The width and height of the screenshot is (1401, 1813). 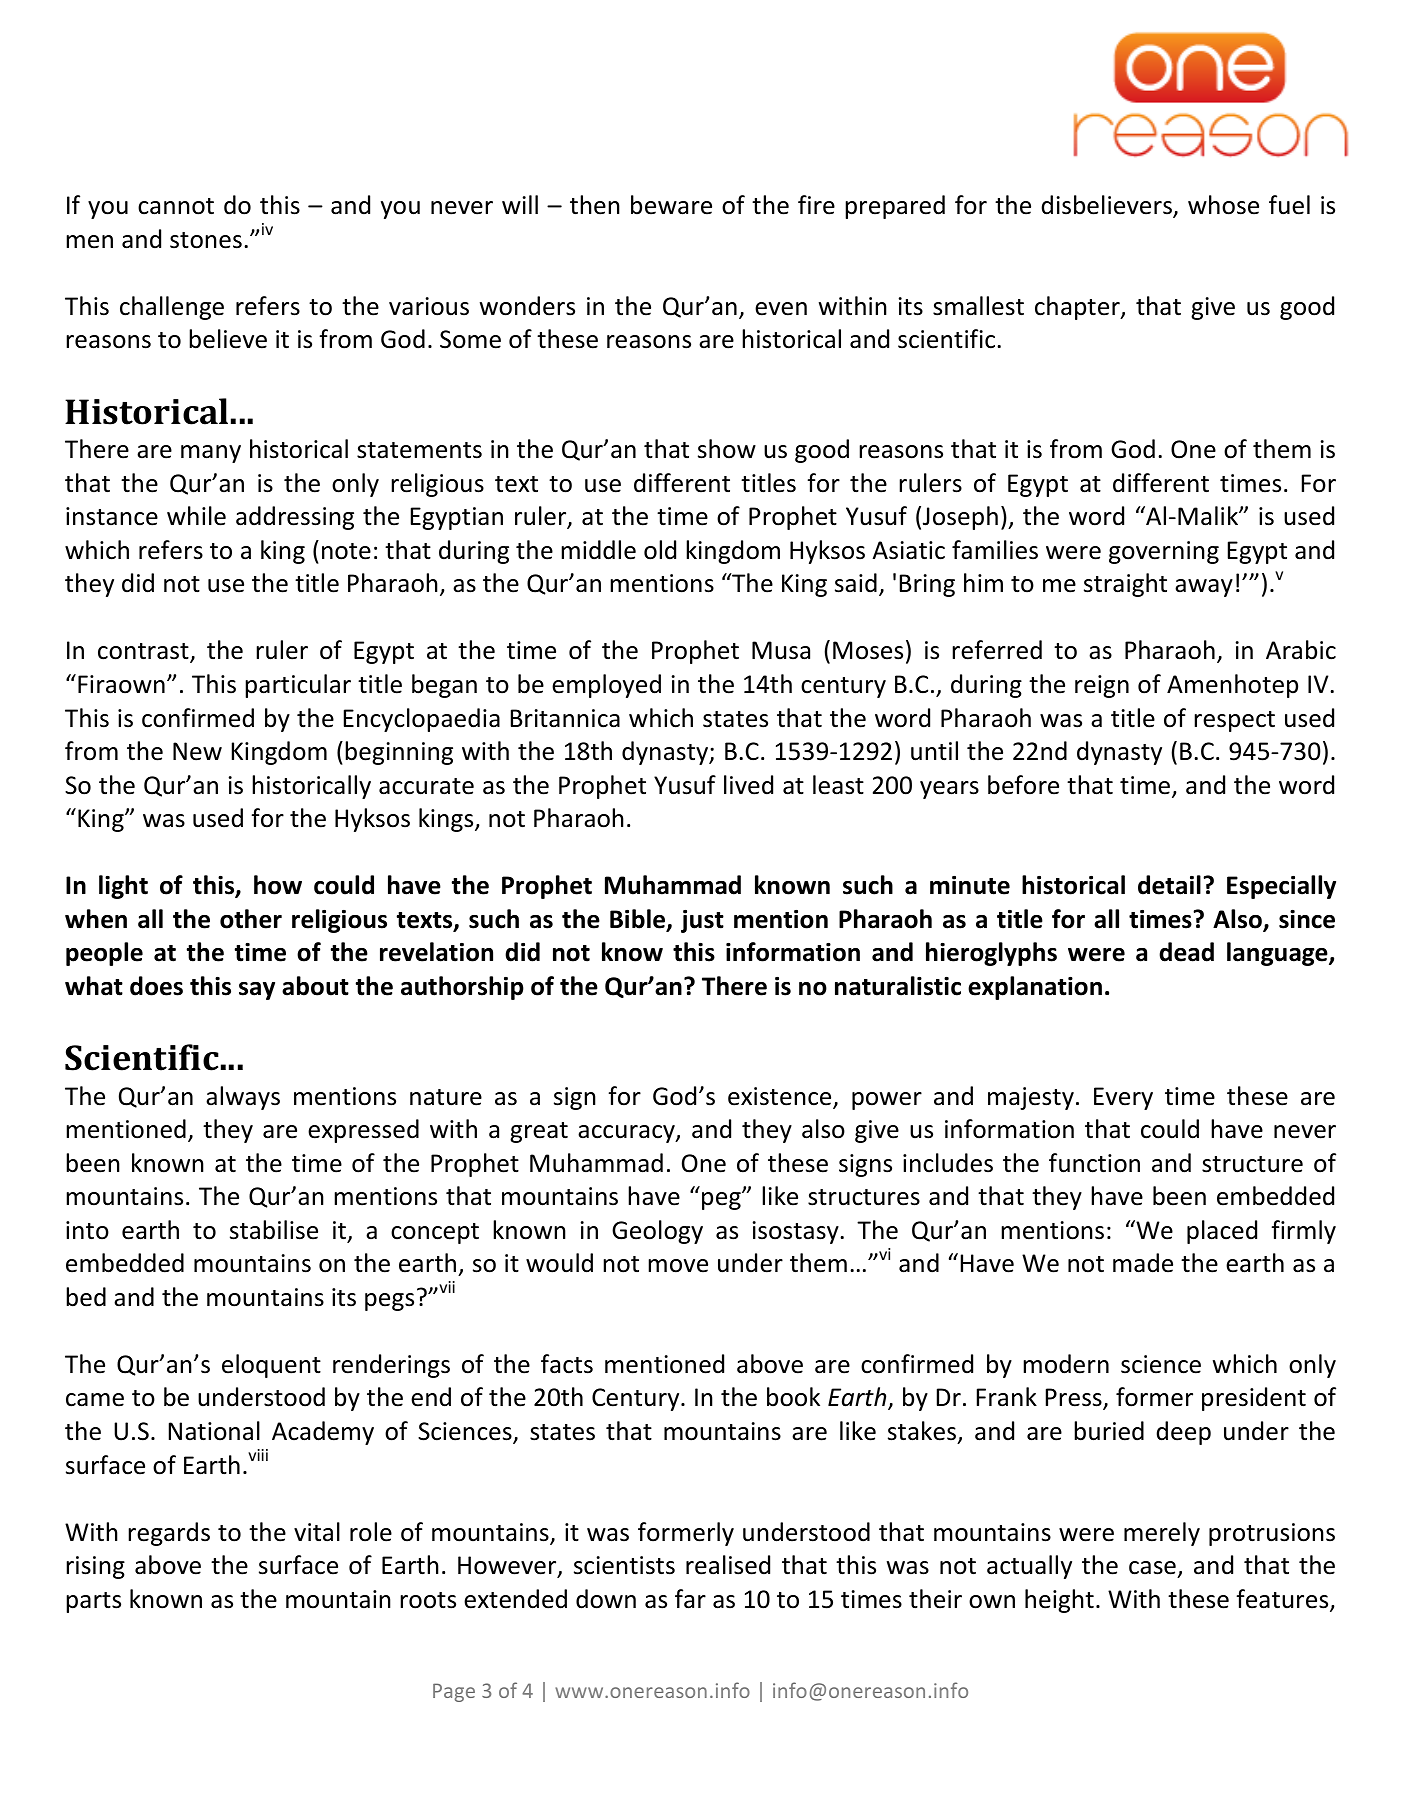 I want to click on dead, so click(x=1186, y=952).
